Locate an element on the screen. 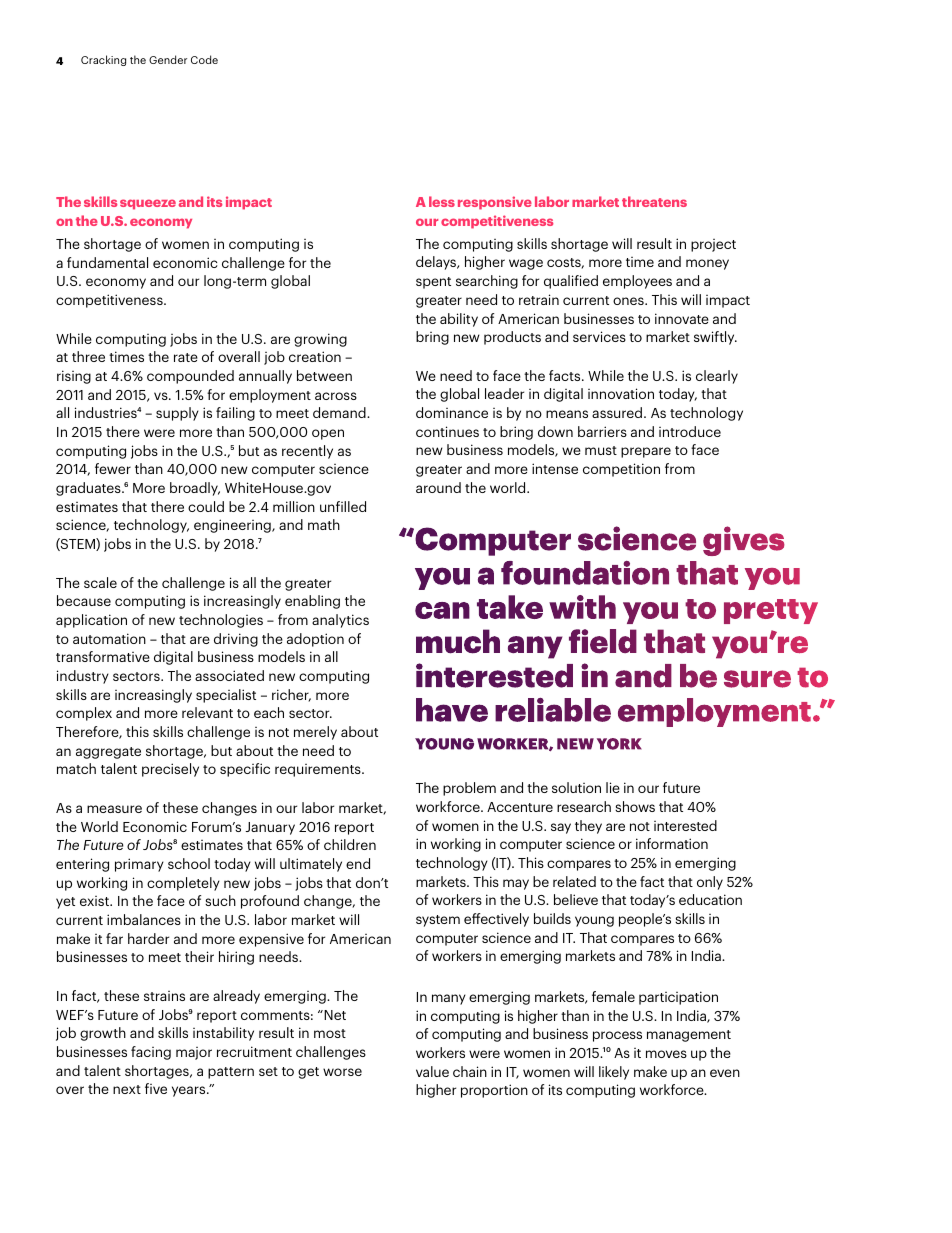 This screenshot has width=952, height=1233. threatens is located at coordinates (654, 201).
